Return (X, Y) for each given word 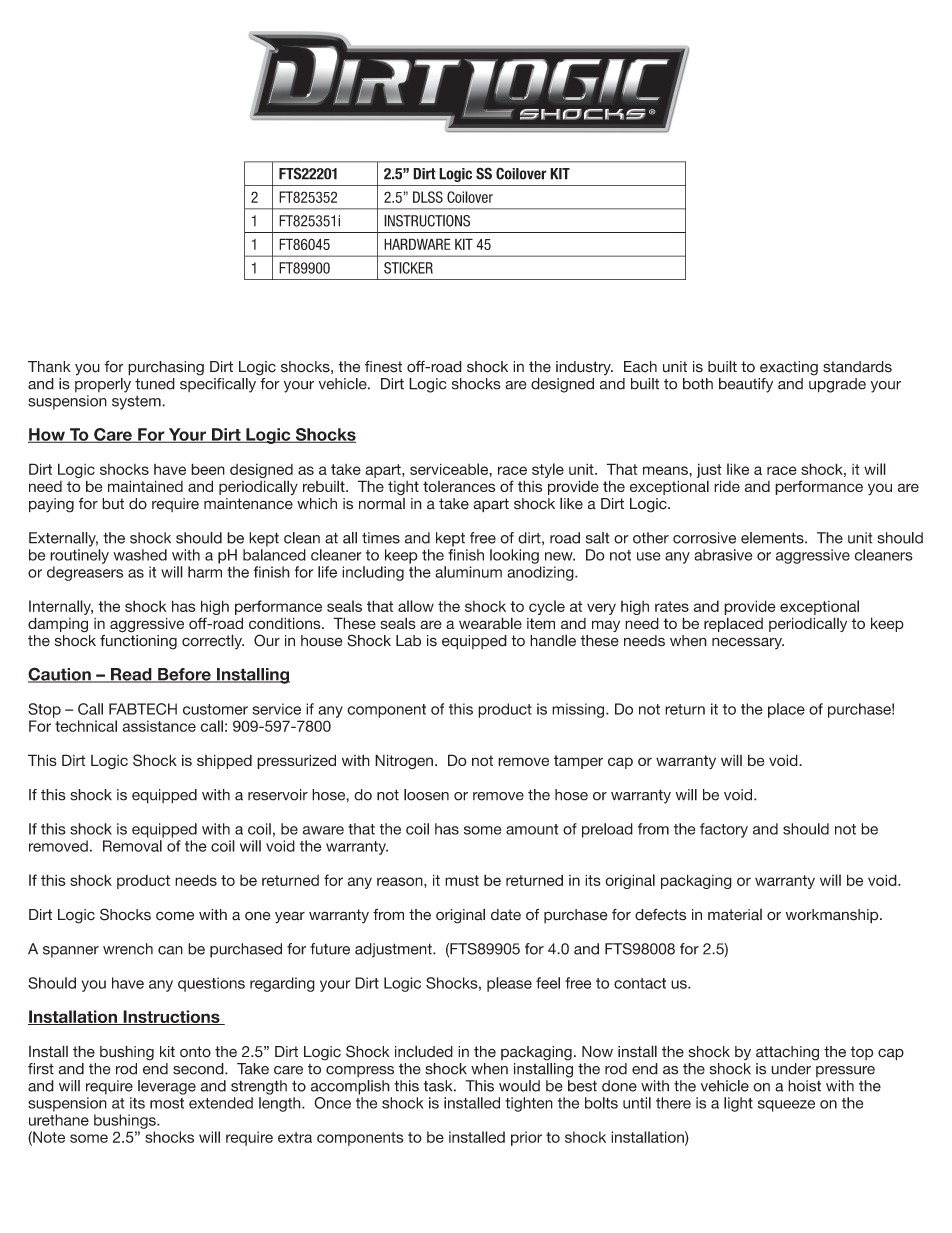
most (167, 1103)
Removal (132, 846)
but (113, 504)
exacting (789, 368)
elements (773, 538)
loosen (426, 795)
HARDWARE (417, 244)
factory (724, 830)
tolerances (459, 486)
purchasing (166, 368)
